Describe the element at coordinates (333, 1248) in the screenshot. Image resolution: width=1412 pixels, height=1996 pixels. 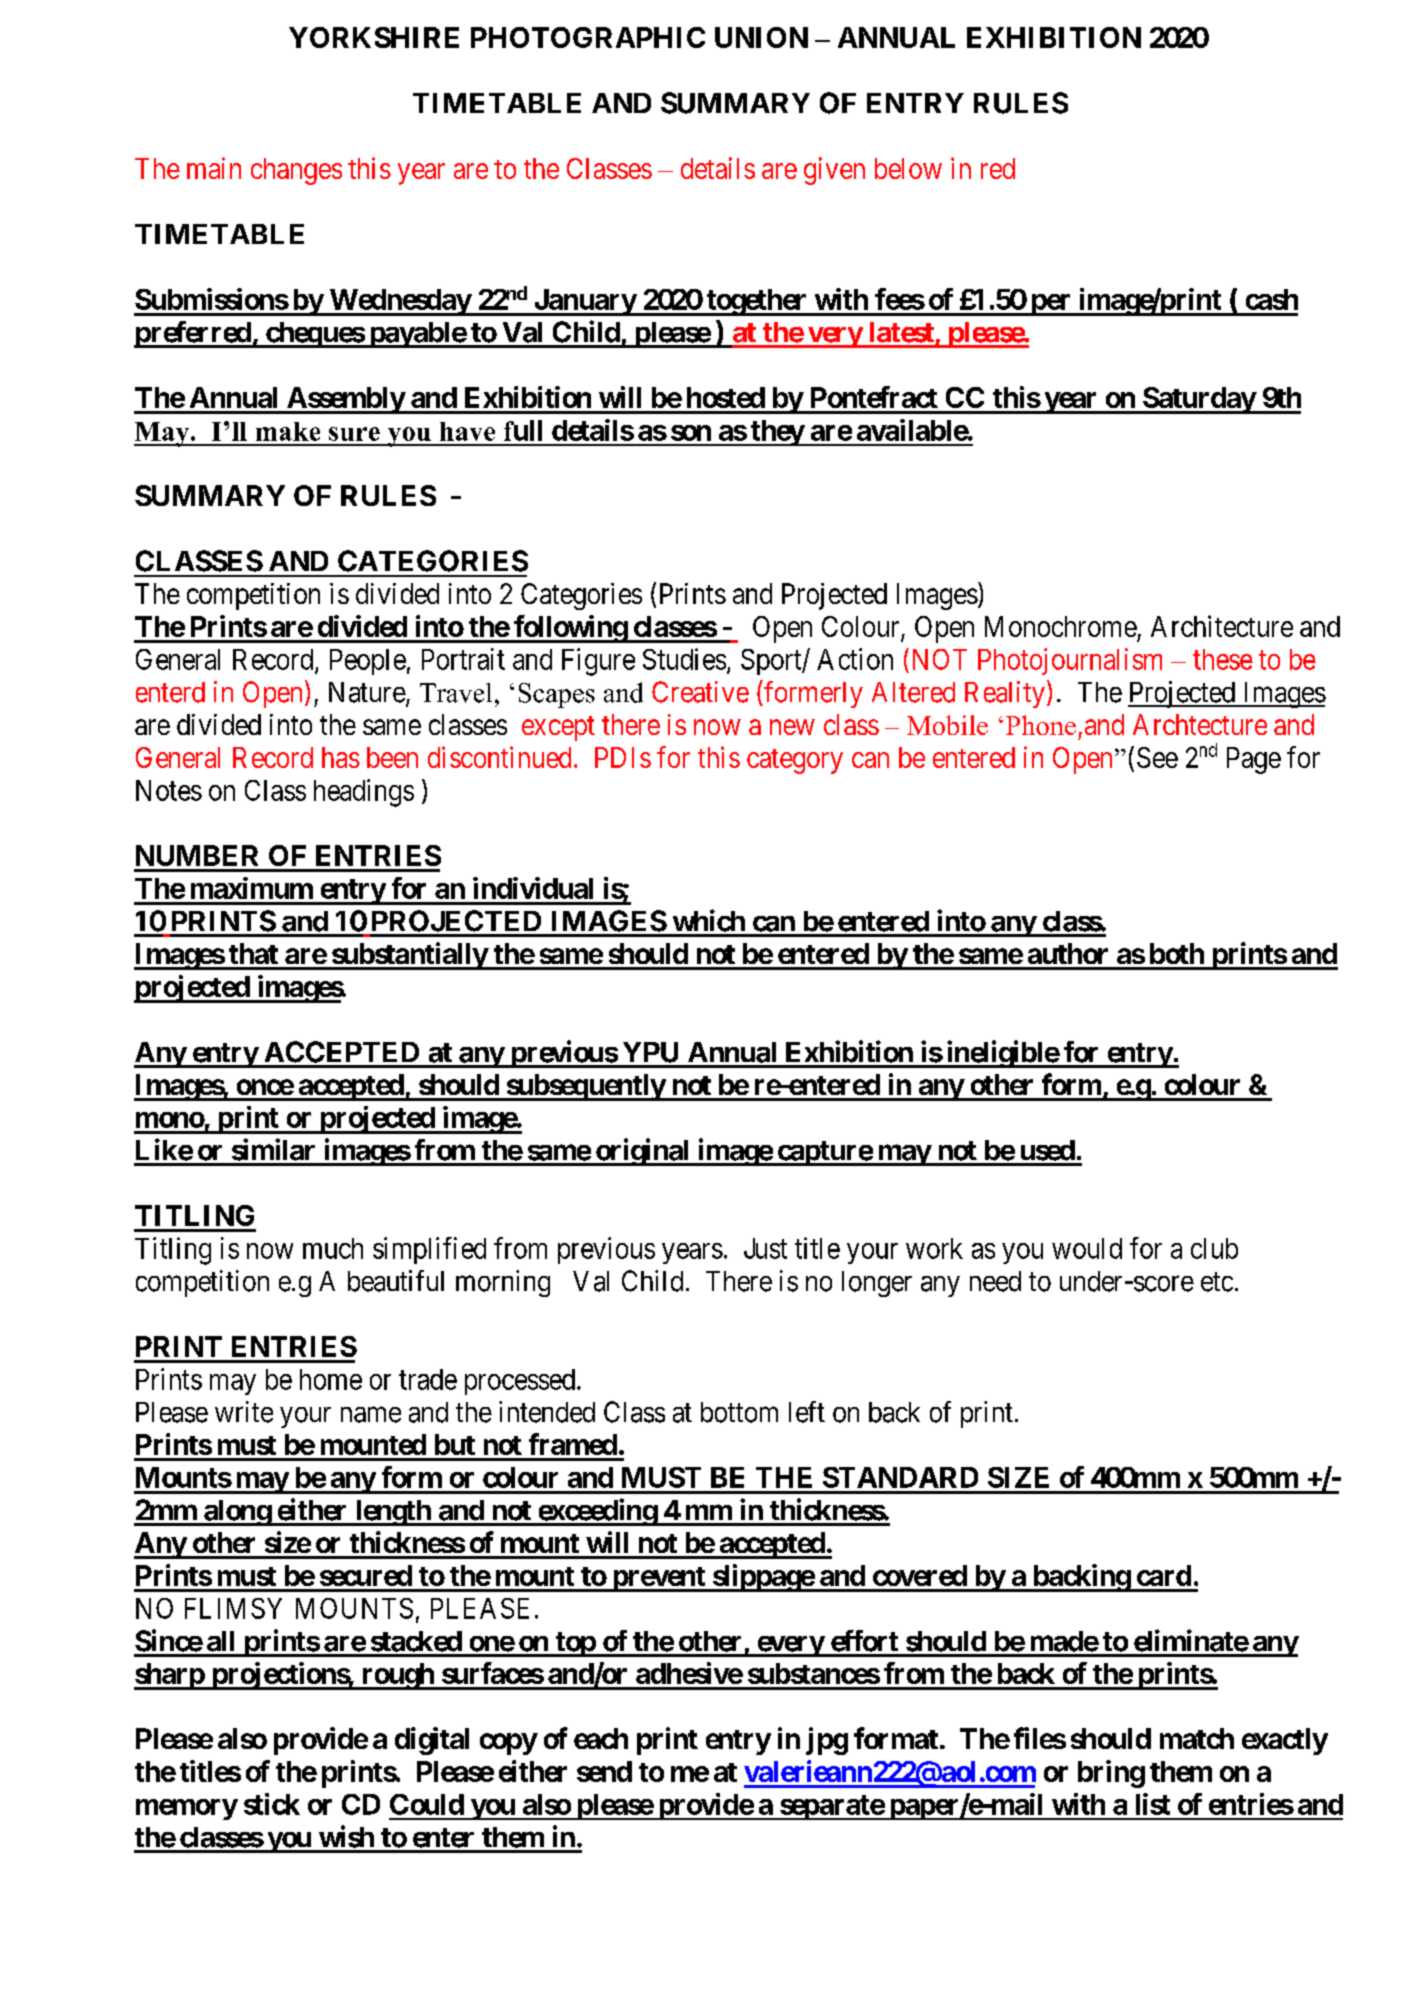
I see `much` at that location.
